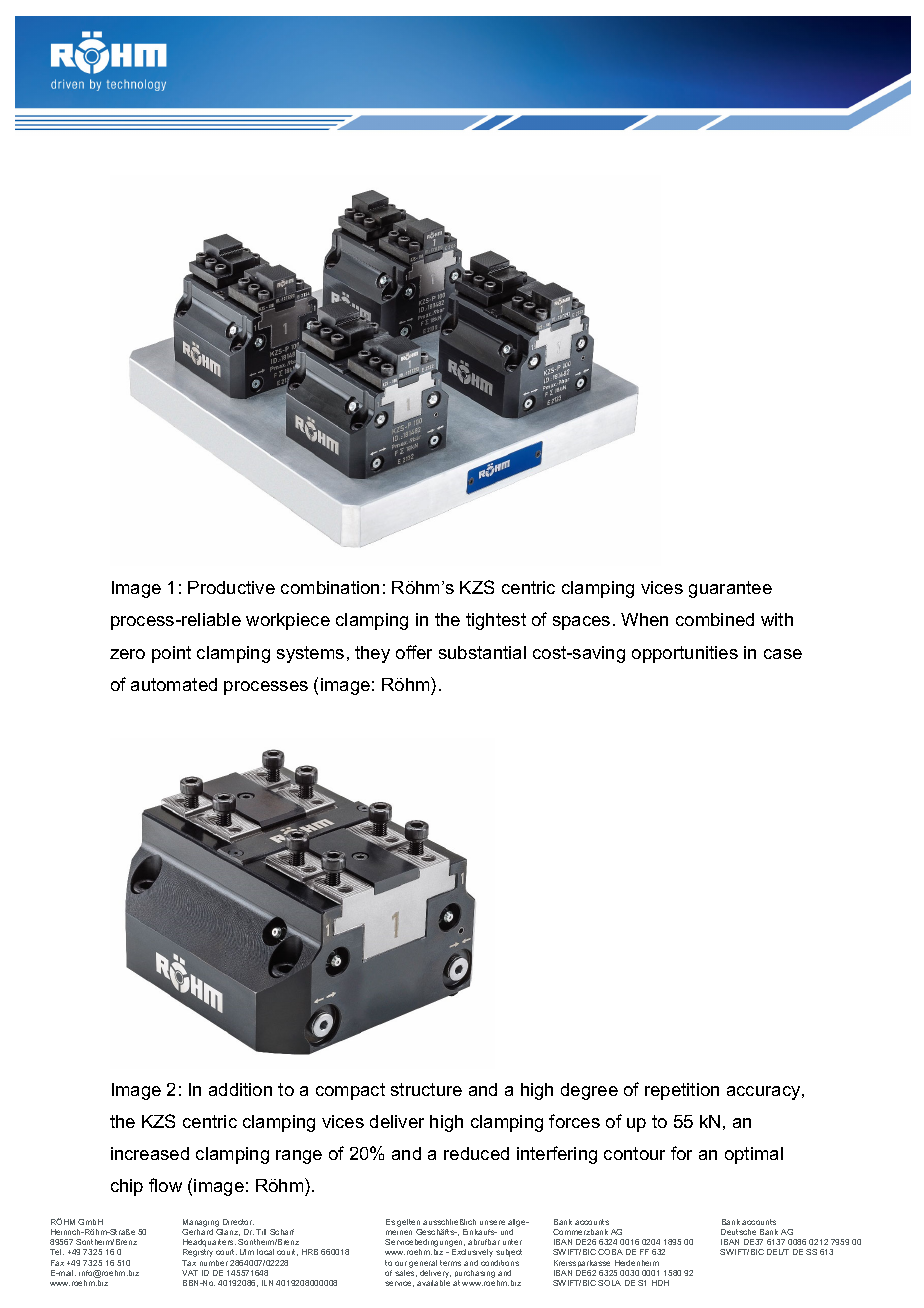 This image has height=1308, width=924. What do you see at coordinates (127, 654) in the image?
I see `zero` at bounding box center [127, 654].
